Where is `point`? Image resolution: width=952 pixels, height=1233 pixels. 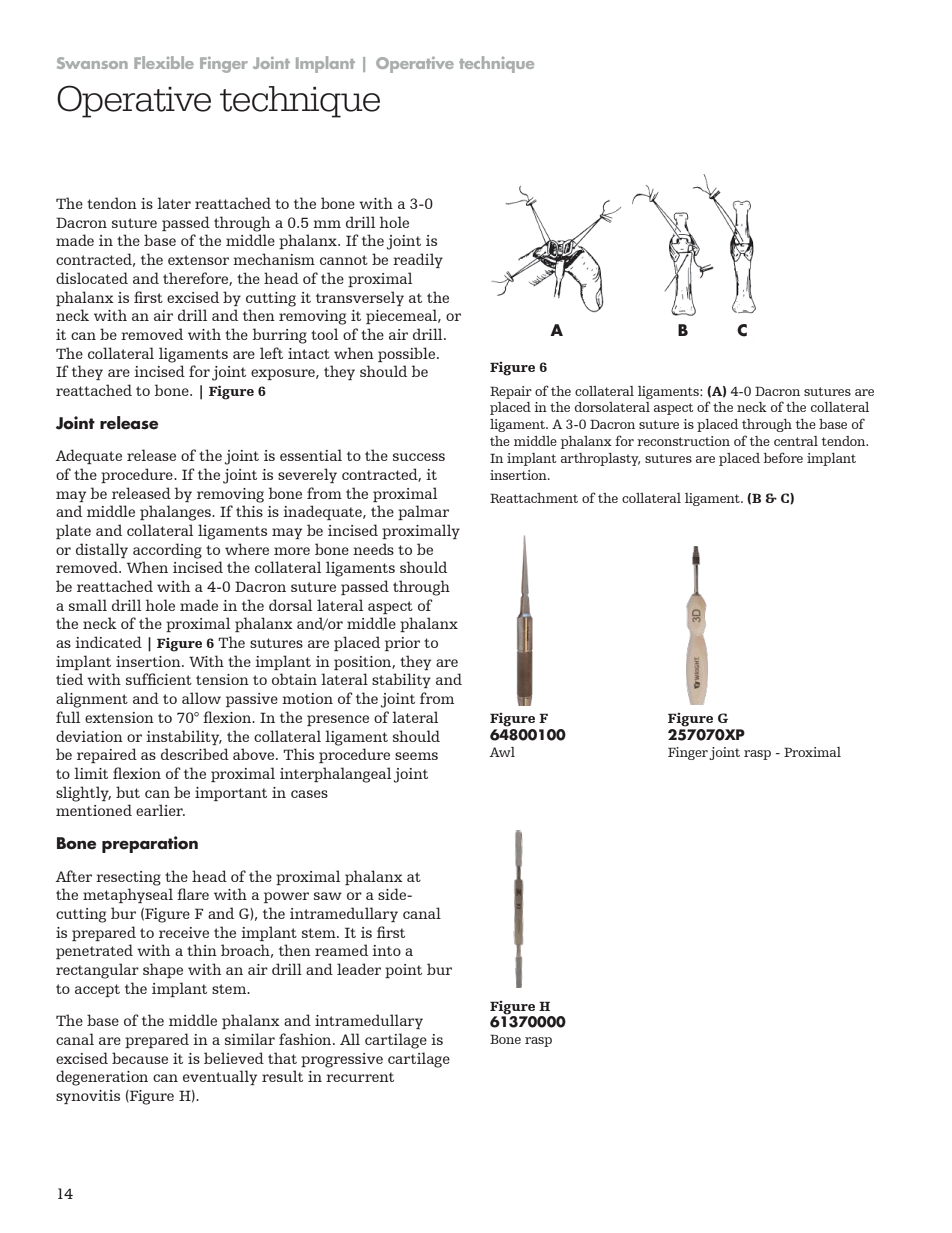
point is located at coordinates (403, 971).
